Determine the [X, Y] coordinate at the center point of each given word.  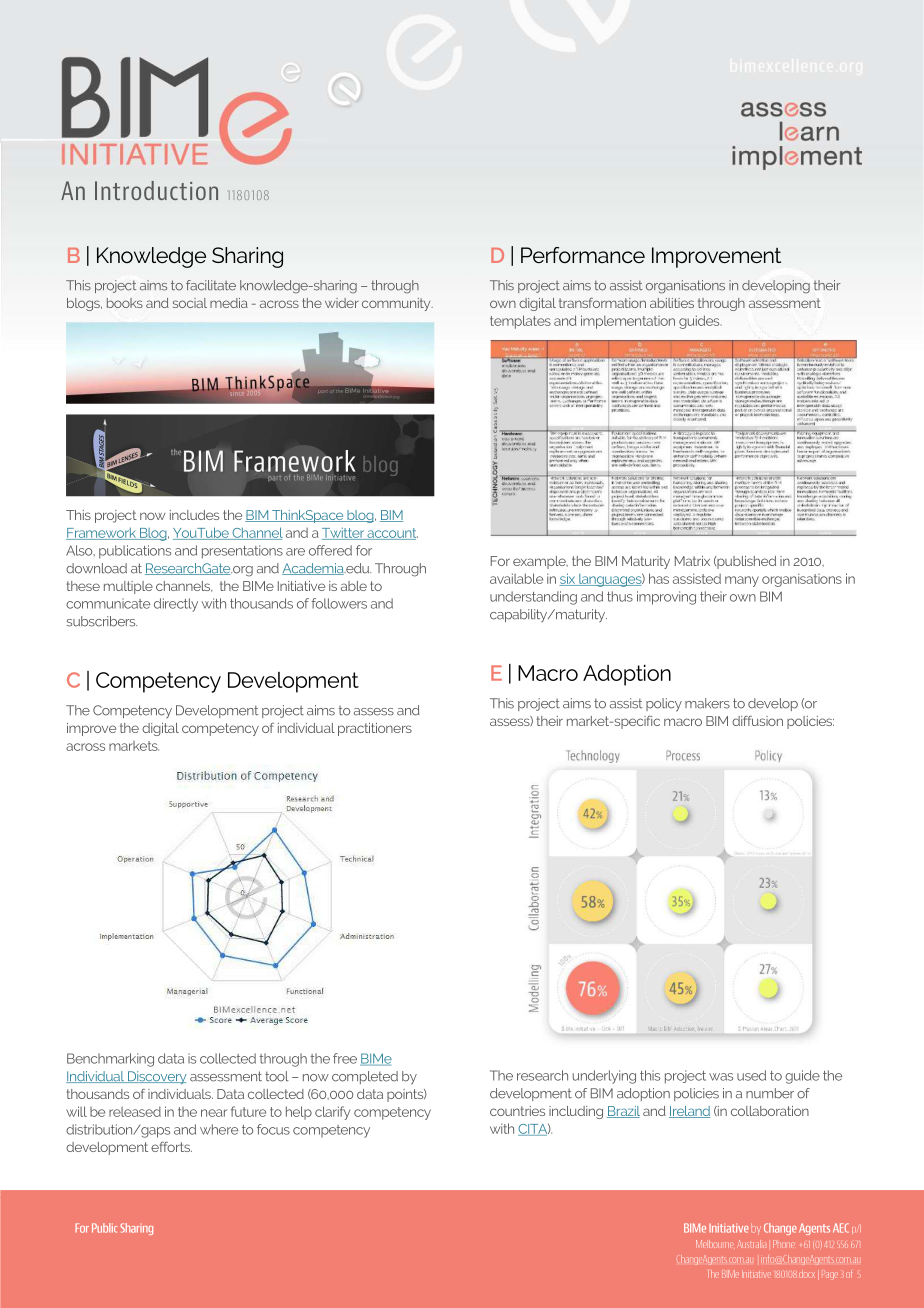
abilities [672, 303]
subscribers [102, 621]
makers [707, 703]
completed [365, 1077]
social [190, 303]
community [397, 304]
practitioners [375, 729]
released [135, 1112]
